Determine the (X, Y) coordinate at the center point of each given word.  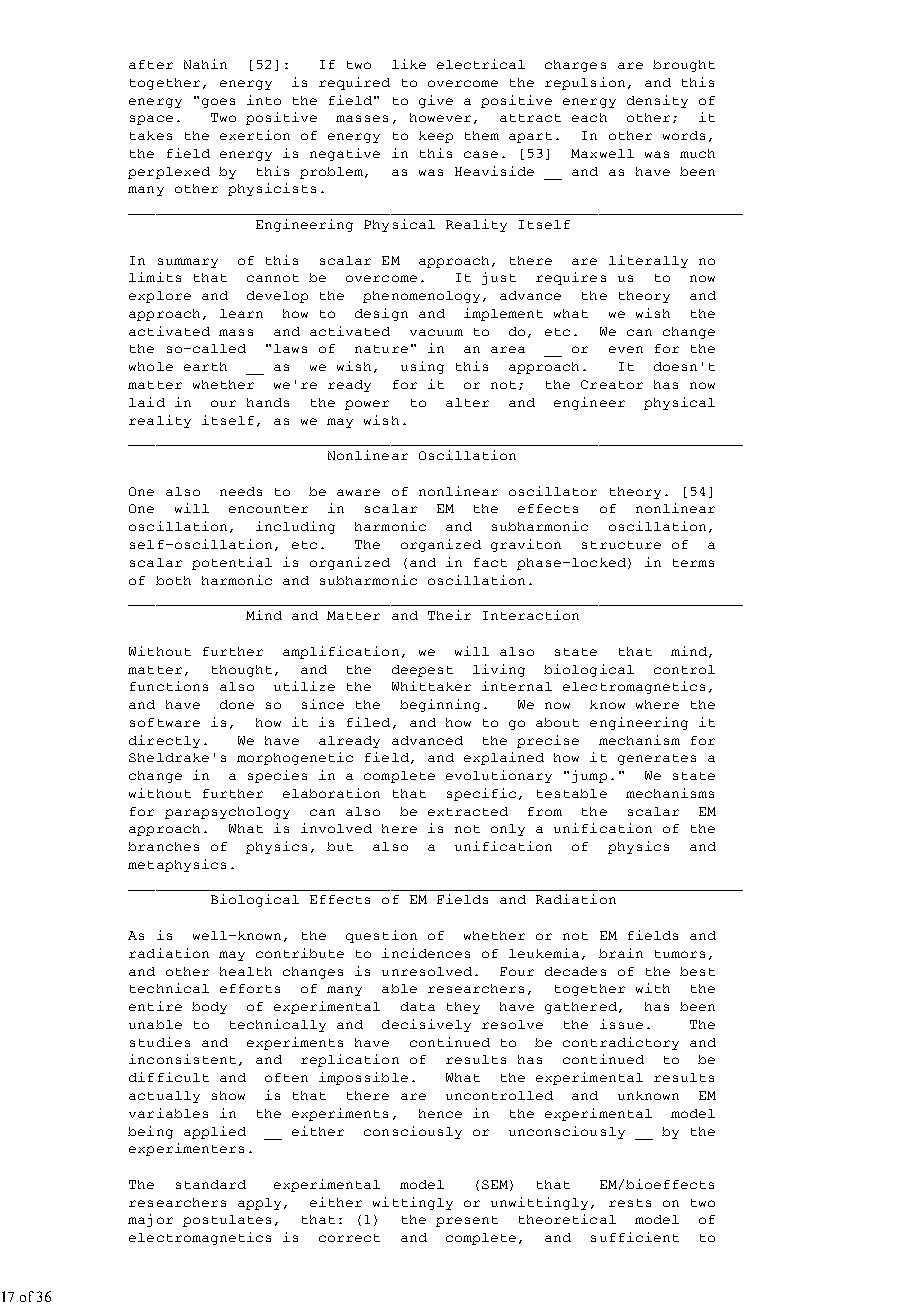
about (557, 722)
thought (242, 671)
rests (630, 1203)
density (657, 101)
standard (211, 1184)
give (436, 101)
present (467, 1221)
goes (218, 103)
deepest (422, 671)
